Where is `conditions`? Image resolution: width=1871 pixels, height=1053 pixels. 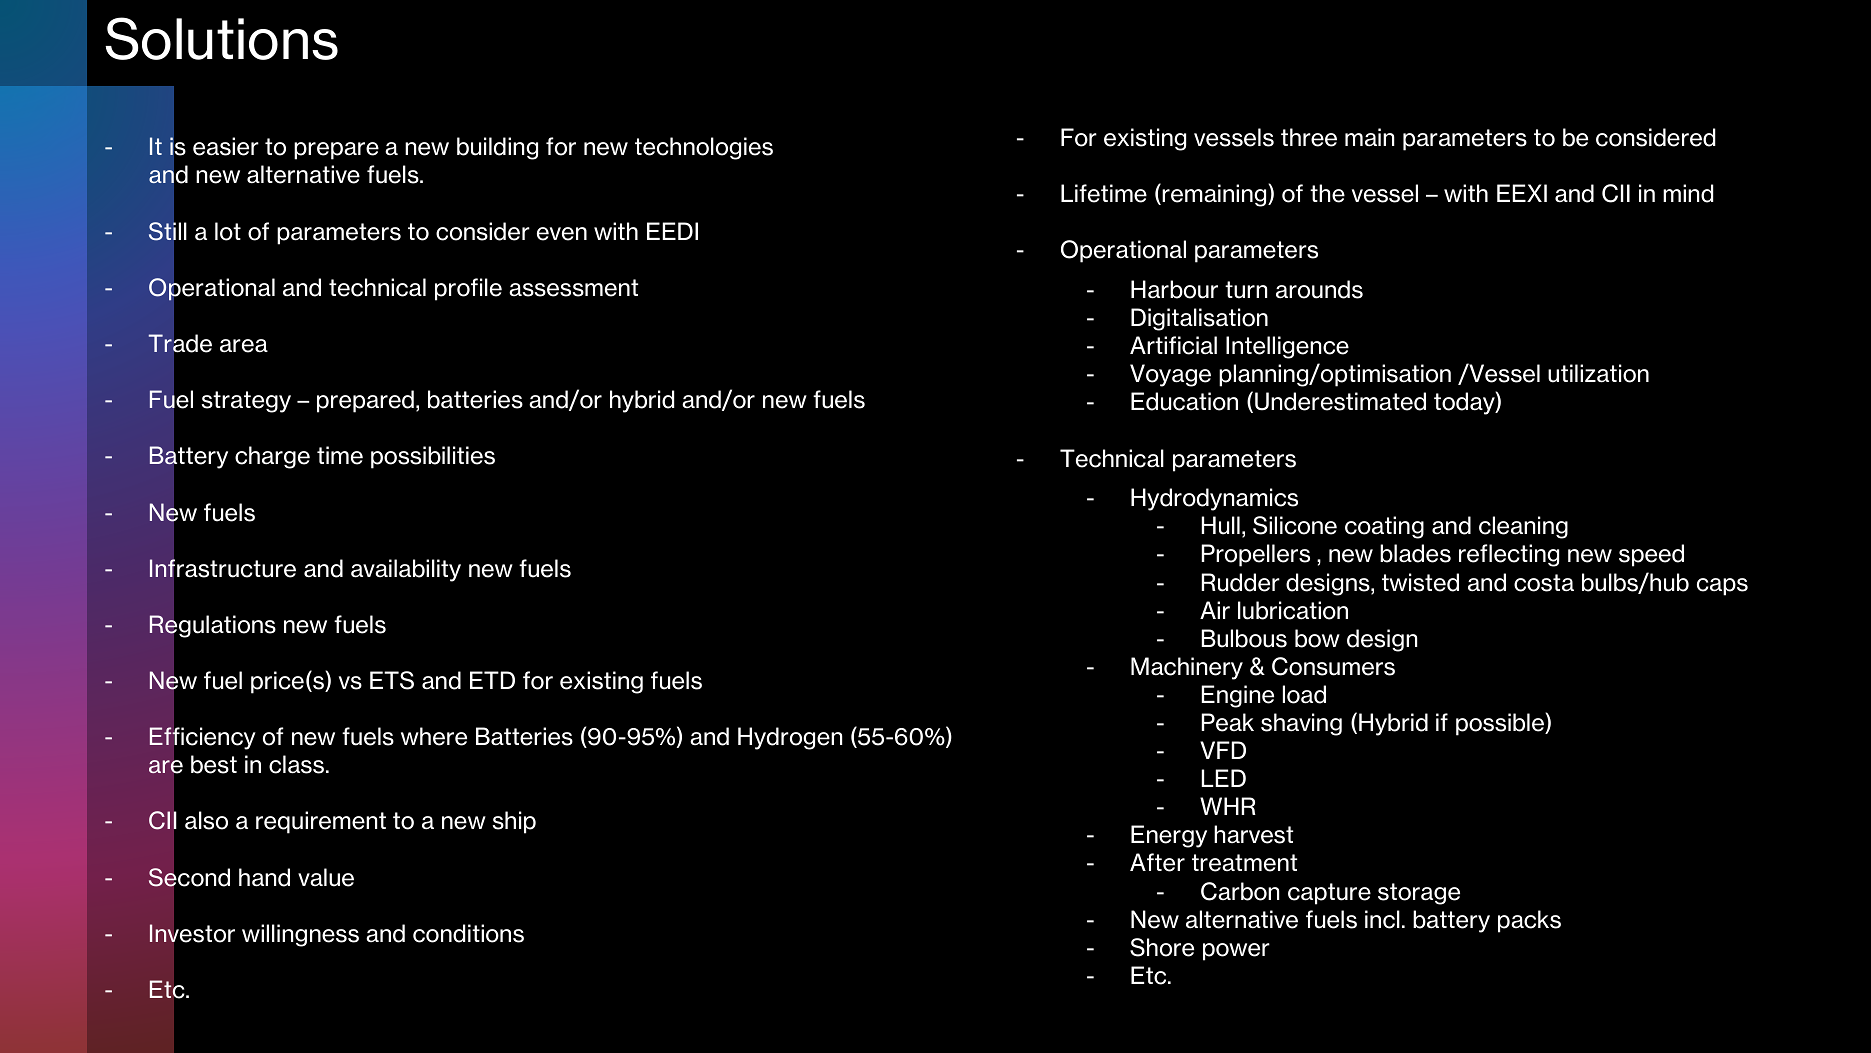 conditions is located at coordinates (468, 933).
